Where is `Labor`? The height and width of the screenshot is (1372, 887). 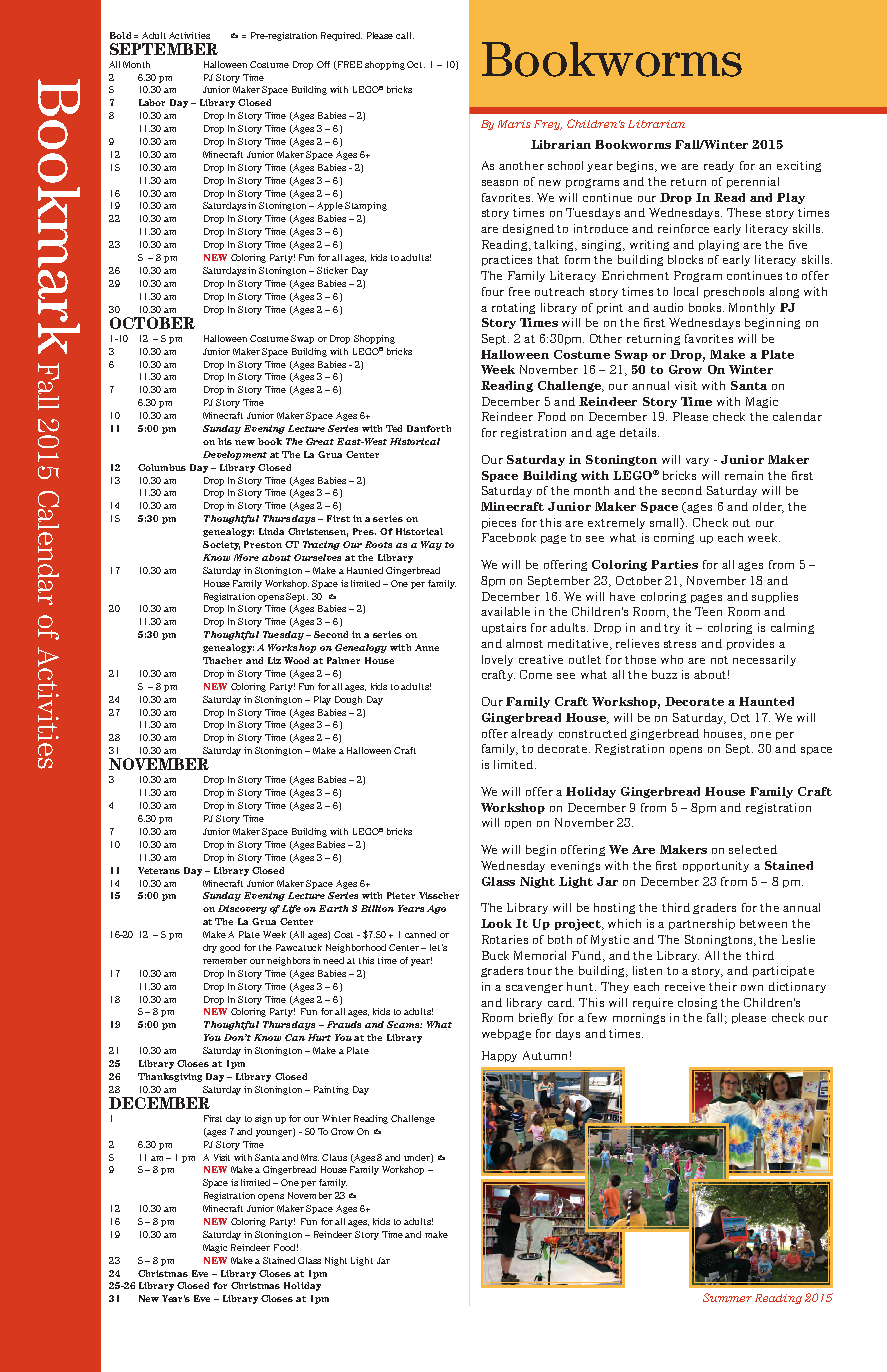
Labor is located at coordinates (152, 102).
